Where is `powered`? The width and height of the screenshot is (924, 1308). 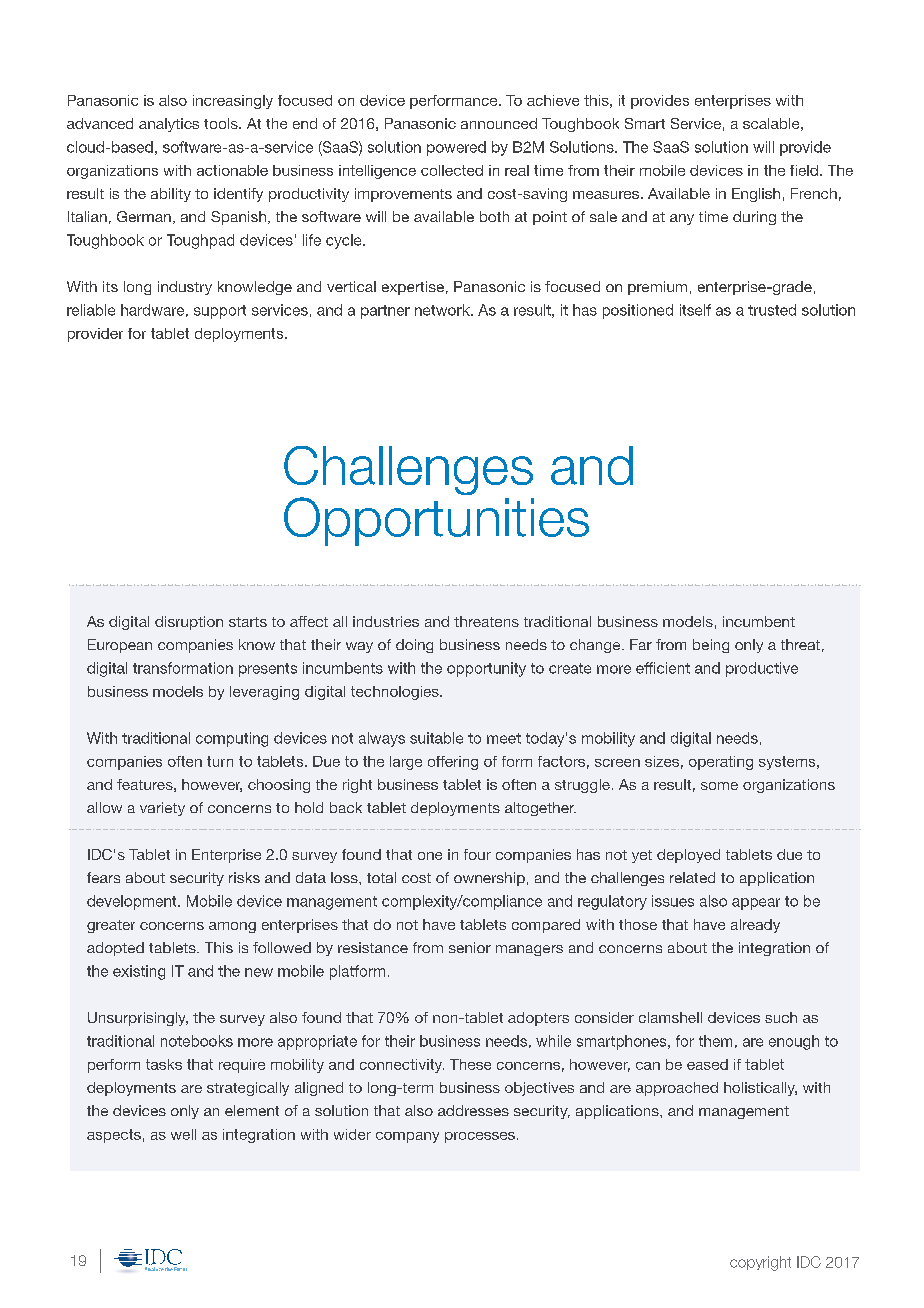
powered is located at coordinates (456, 148).
